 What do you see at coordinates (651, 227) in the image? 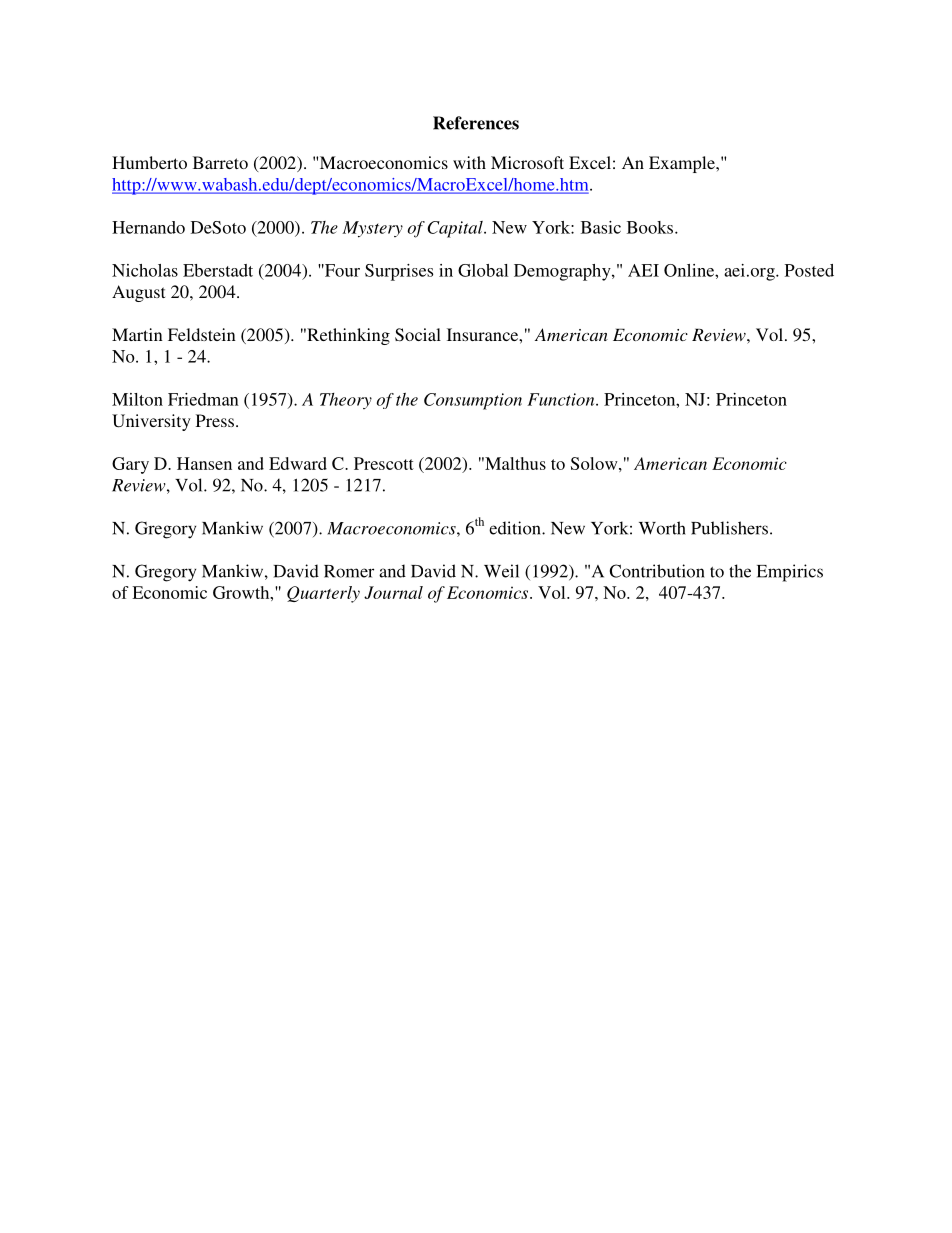
I see `Books` at bounding box center [651, 227].
